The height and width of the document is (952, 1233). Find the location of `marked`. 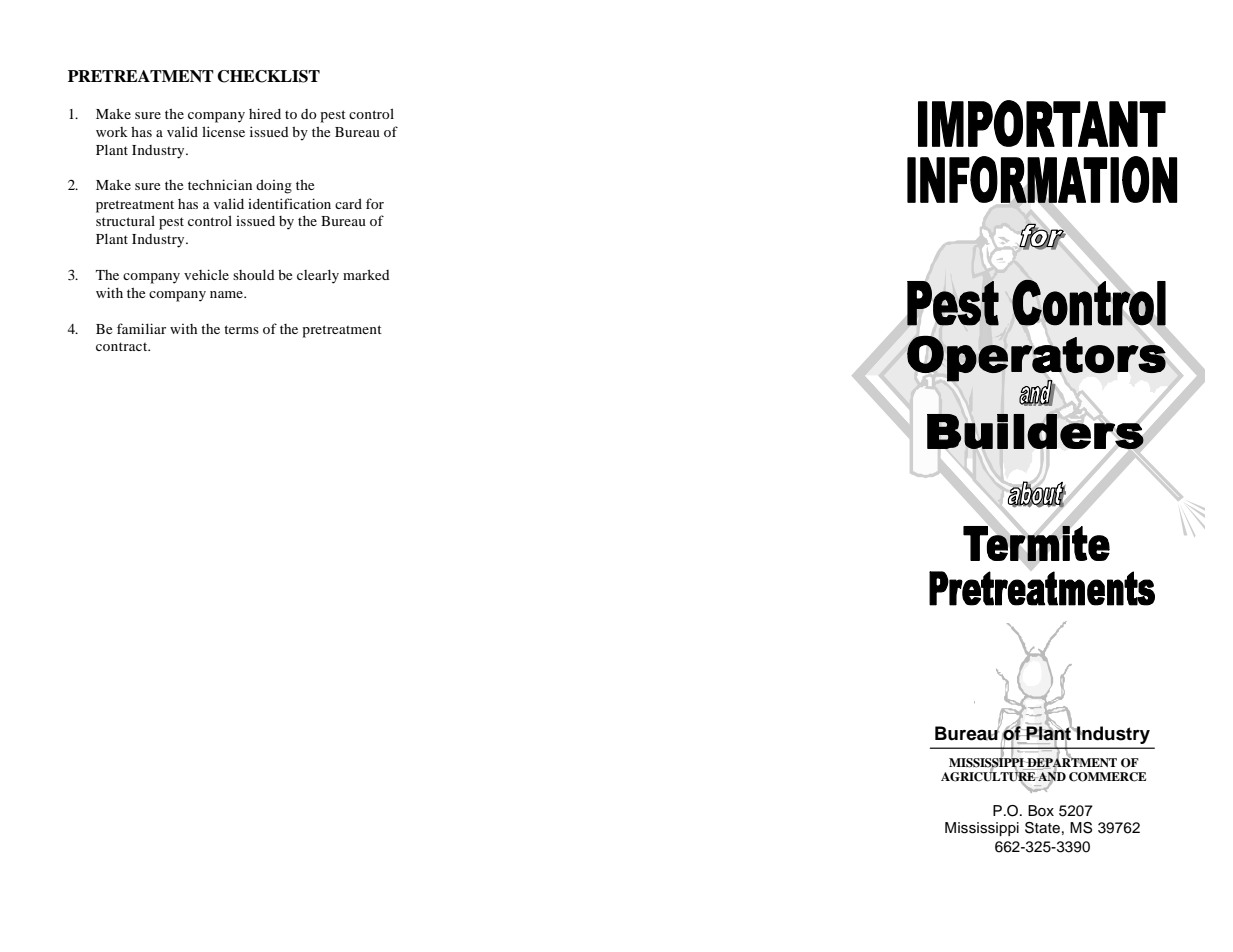

marked is located at coordinates (366, 274).
